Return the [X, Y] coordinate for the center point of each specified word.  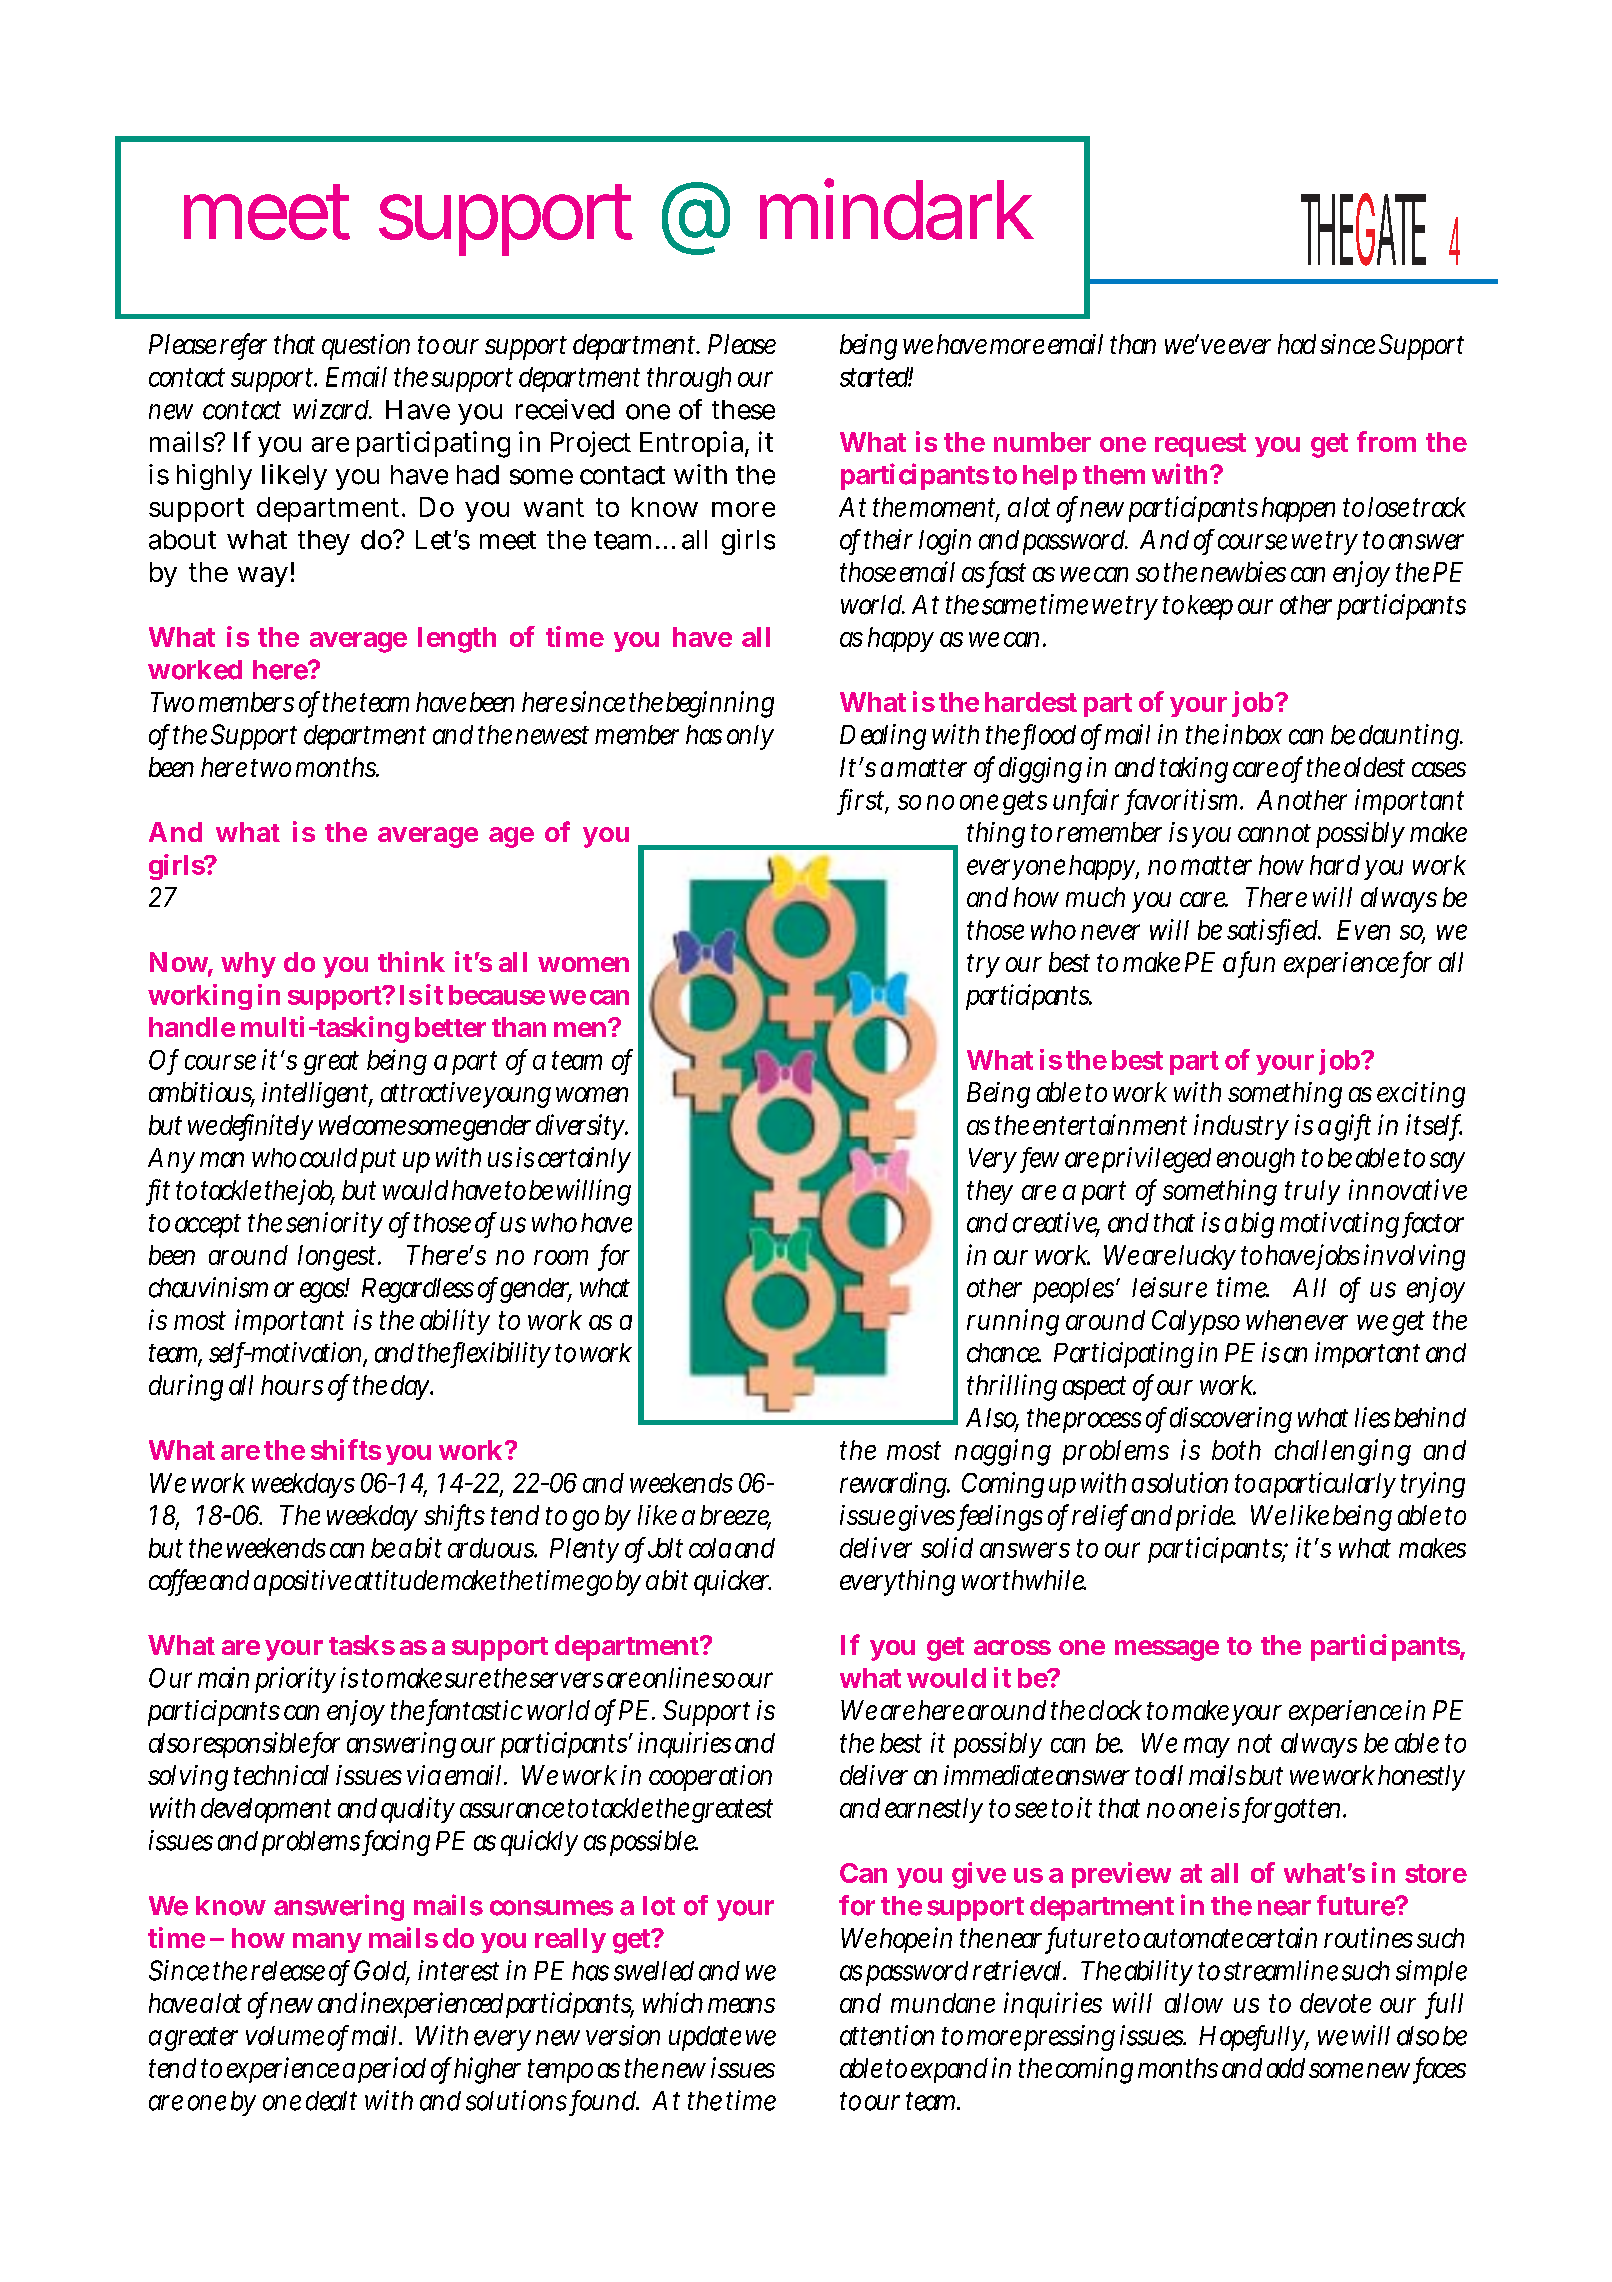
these [743, 410]
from [1386, 441]
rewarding [895, 1485]
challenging [1343, 1452]
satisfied [1274, 930]
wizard [332, 409]
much [1095, 897]
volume [285, 2036]
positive [310, 1583]
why [248, 965]
